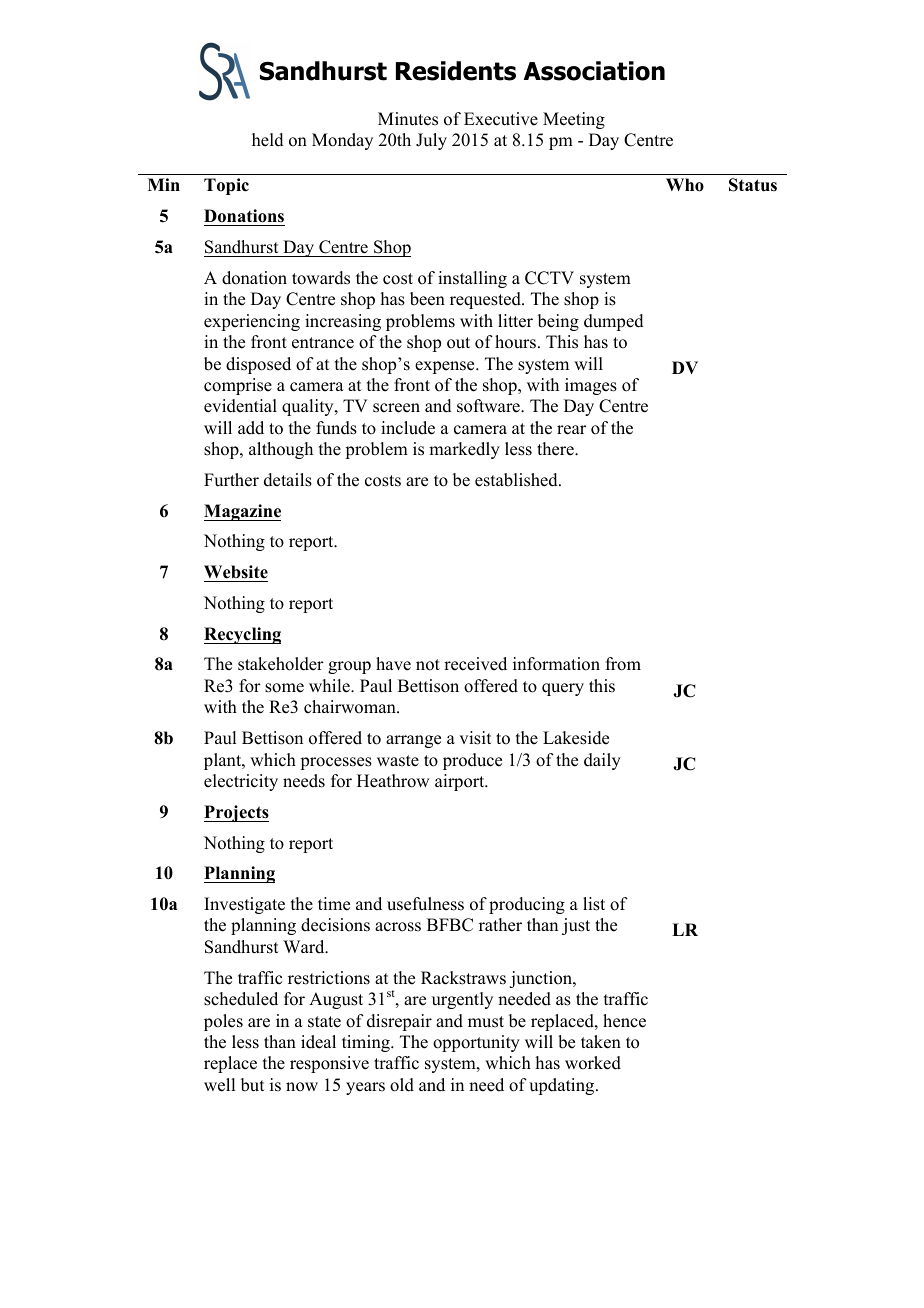 This document has height=1308, width=924. Describe the element at coordinates (623, 664) in the document. I see `from` at that location.
